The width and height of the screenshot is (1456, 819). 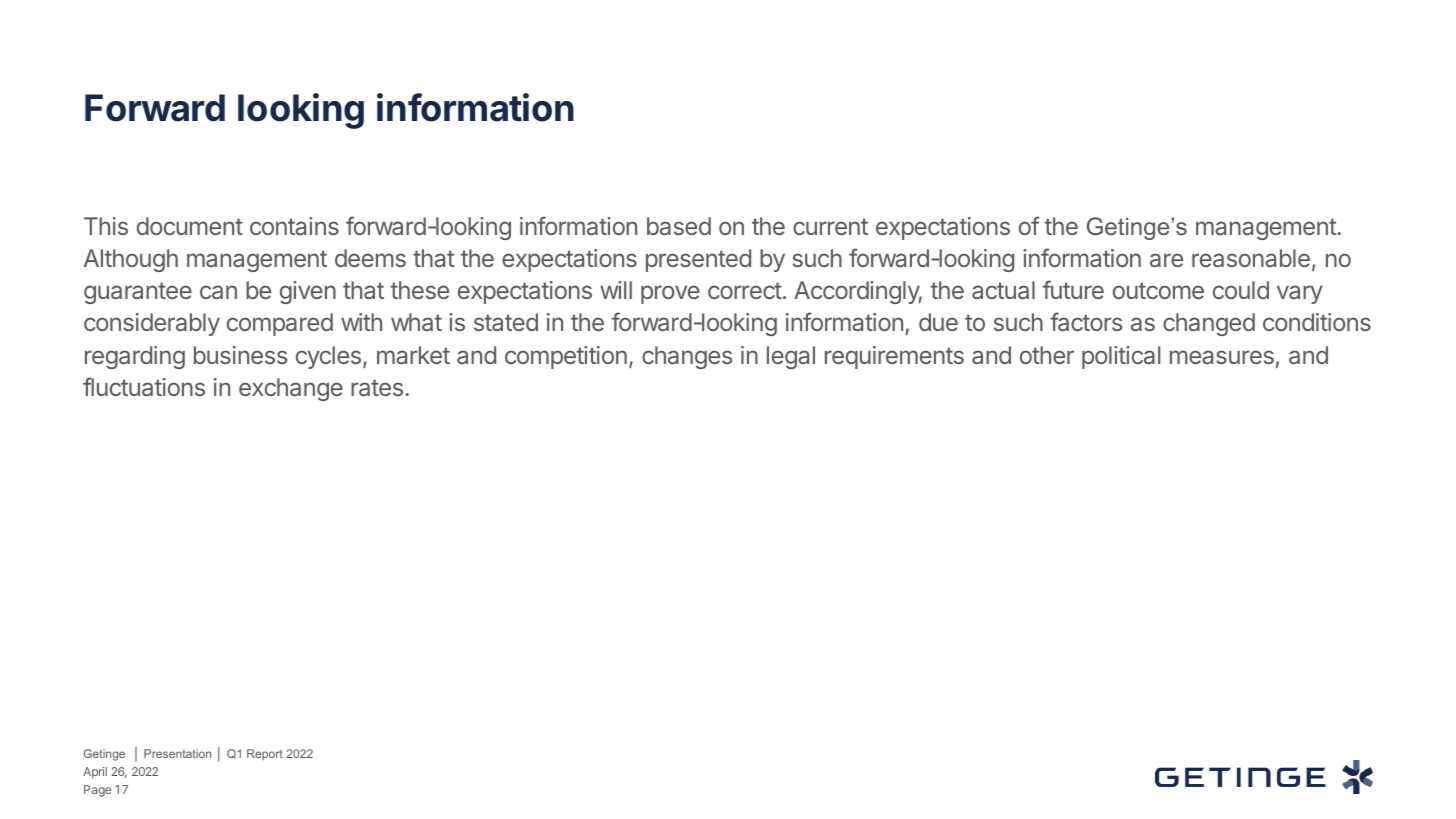 I want to click on exchange, so click(x=291, y=389).
